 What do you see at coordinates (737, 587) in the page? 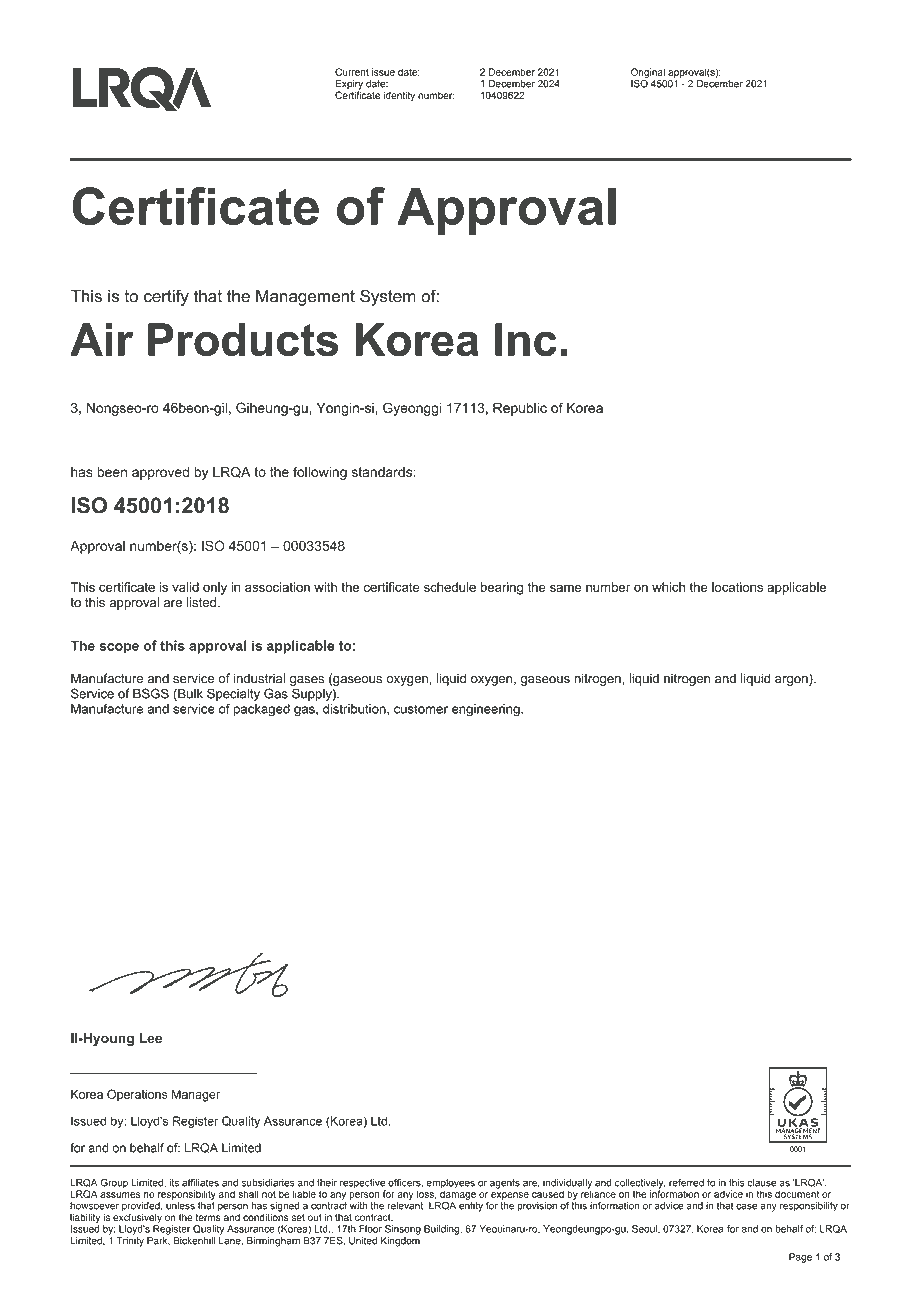
I see `locations` at bounding box center [737, 587].
